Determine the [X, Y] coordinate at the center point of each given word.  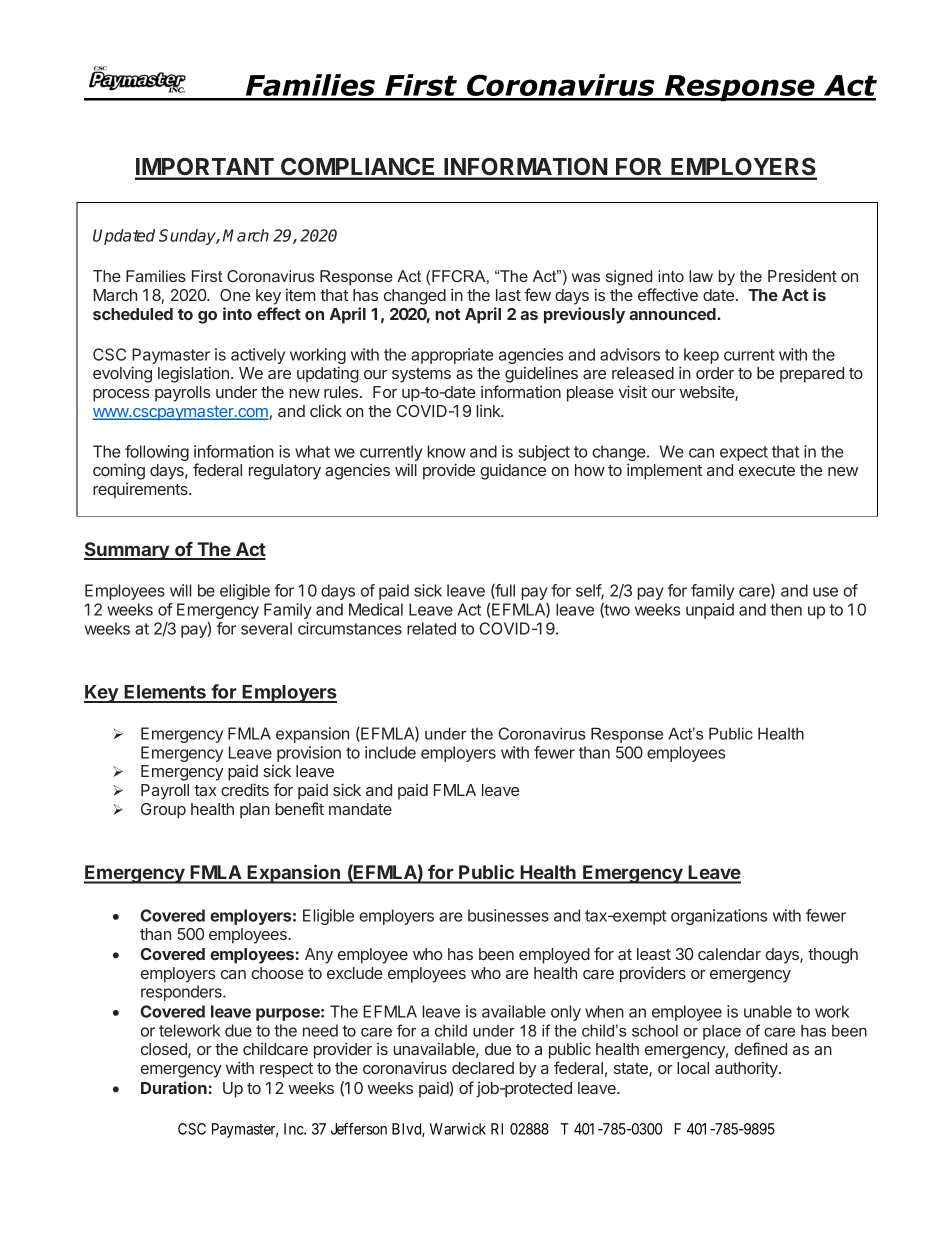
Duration [174, 1087]
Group [163, 811]
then [786, 609]
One [235, 295]
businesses [508, 915]
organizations [719, 917]
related [431, 628]
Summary [127, 551]
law [701, 276]
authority [747, 1069]
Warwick [458, 1129]
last [508, 295]
